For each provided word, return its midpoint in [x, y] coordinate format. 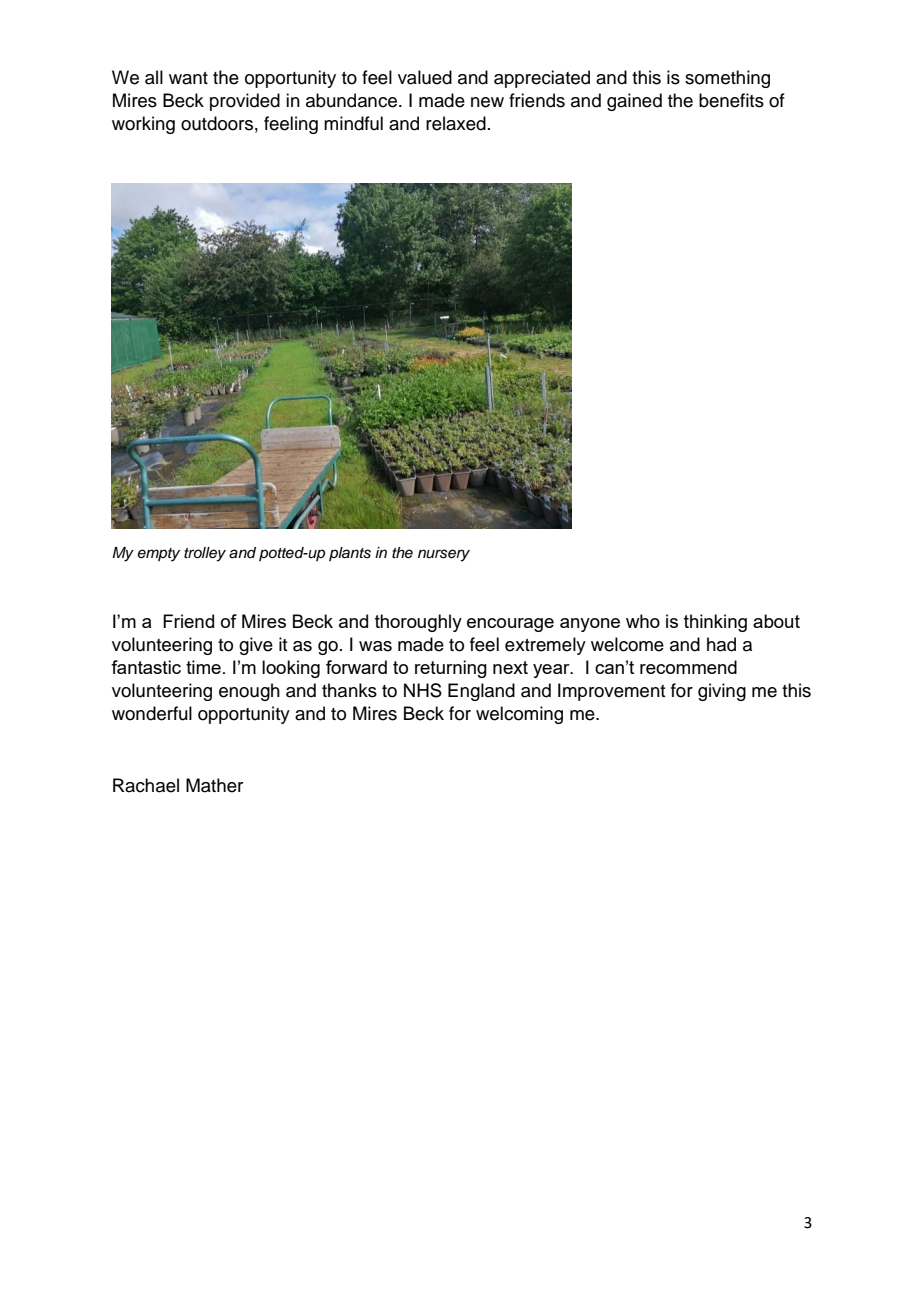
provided [245, 102]
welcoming [519, 715]
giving [722, 692]
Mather [214, 785]
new [487, 102]
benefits [731, 100]
